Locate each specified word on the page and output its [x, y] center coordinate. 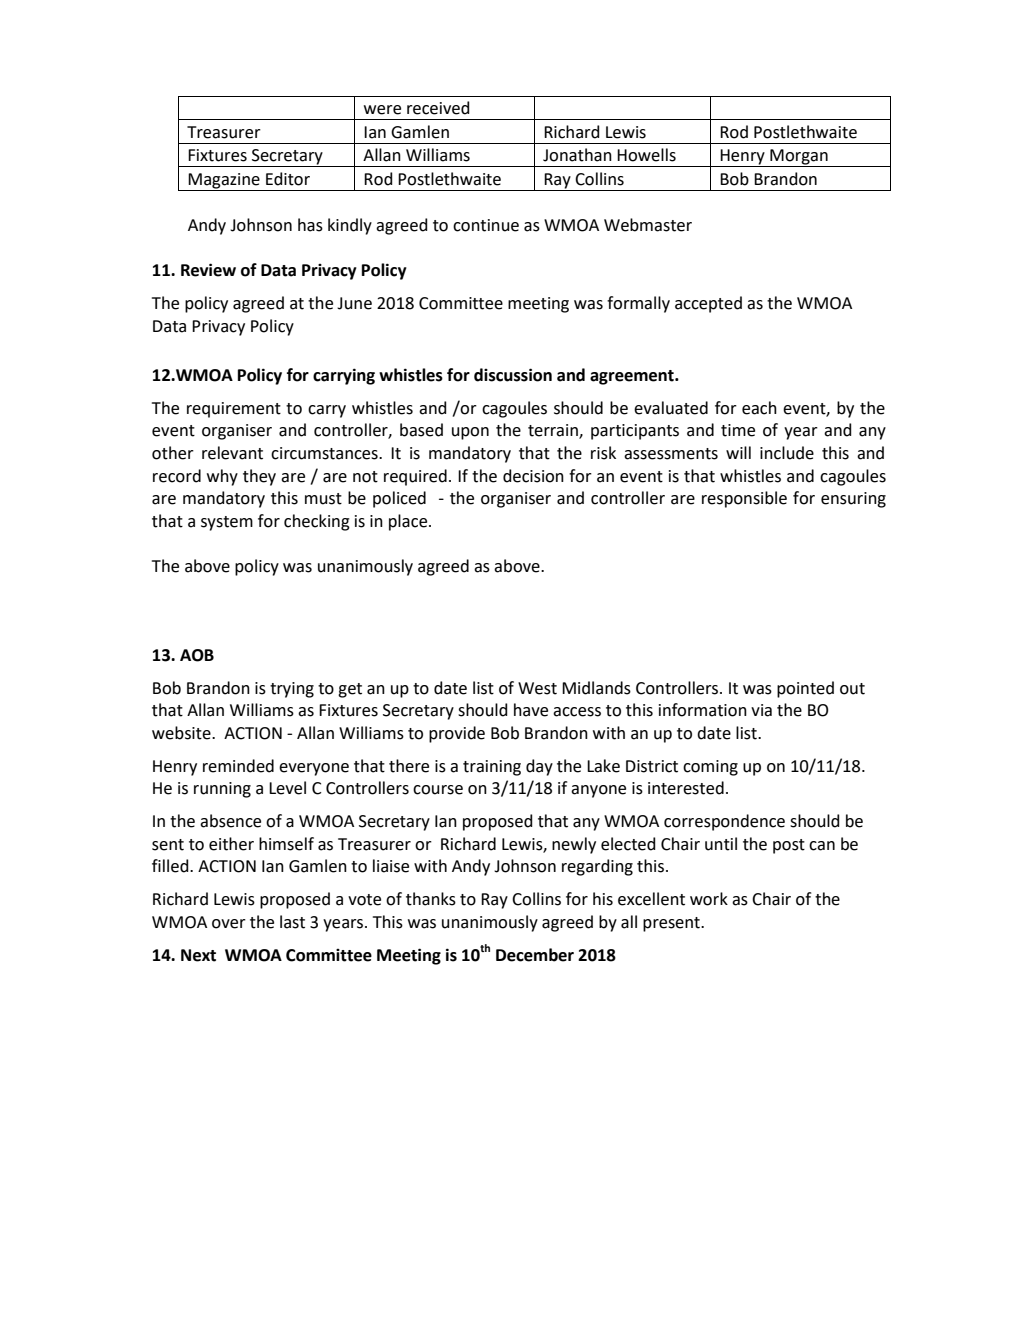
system [227, 523]
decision [533, 476]
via [761, 710]
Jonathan [577, 155]
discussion [513, 375]
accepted [708, 304]
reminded [238, 766]
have [531, 710]
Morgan [799, 158]
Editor [288, 179]
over [229, 924]
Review [208, 270]
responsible [744, 499]
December [535, 955]
